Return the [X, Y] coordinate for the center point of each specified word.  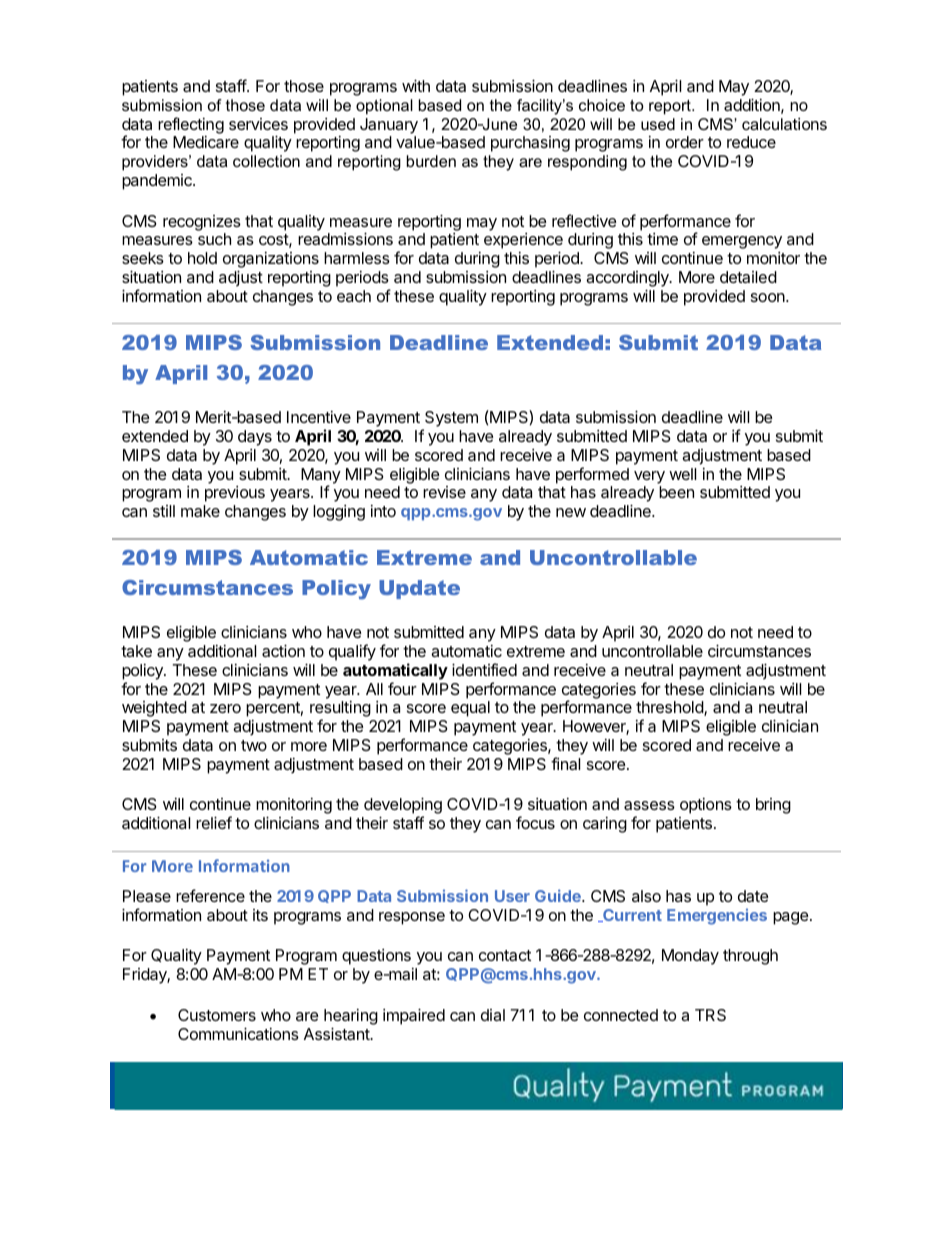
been [676, 492]
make [200, 511]
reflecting [191, 125]
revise [444, 492]
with [416, 86]
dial [493, 1015]
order [685, 142]
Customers [217, 1015]
